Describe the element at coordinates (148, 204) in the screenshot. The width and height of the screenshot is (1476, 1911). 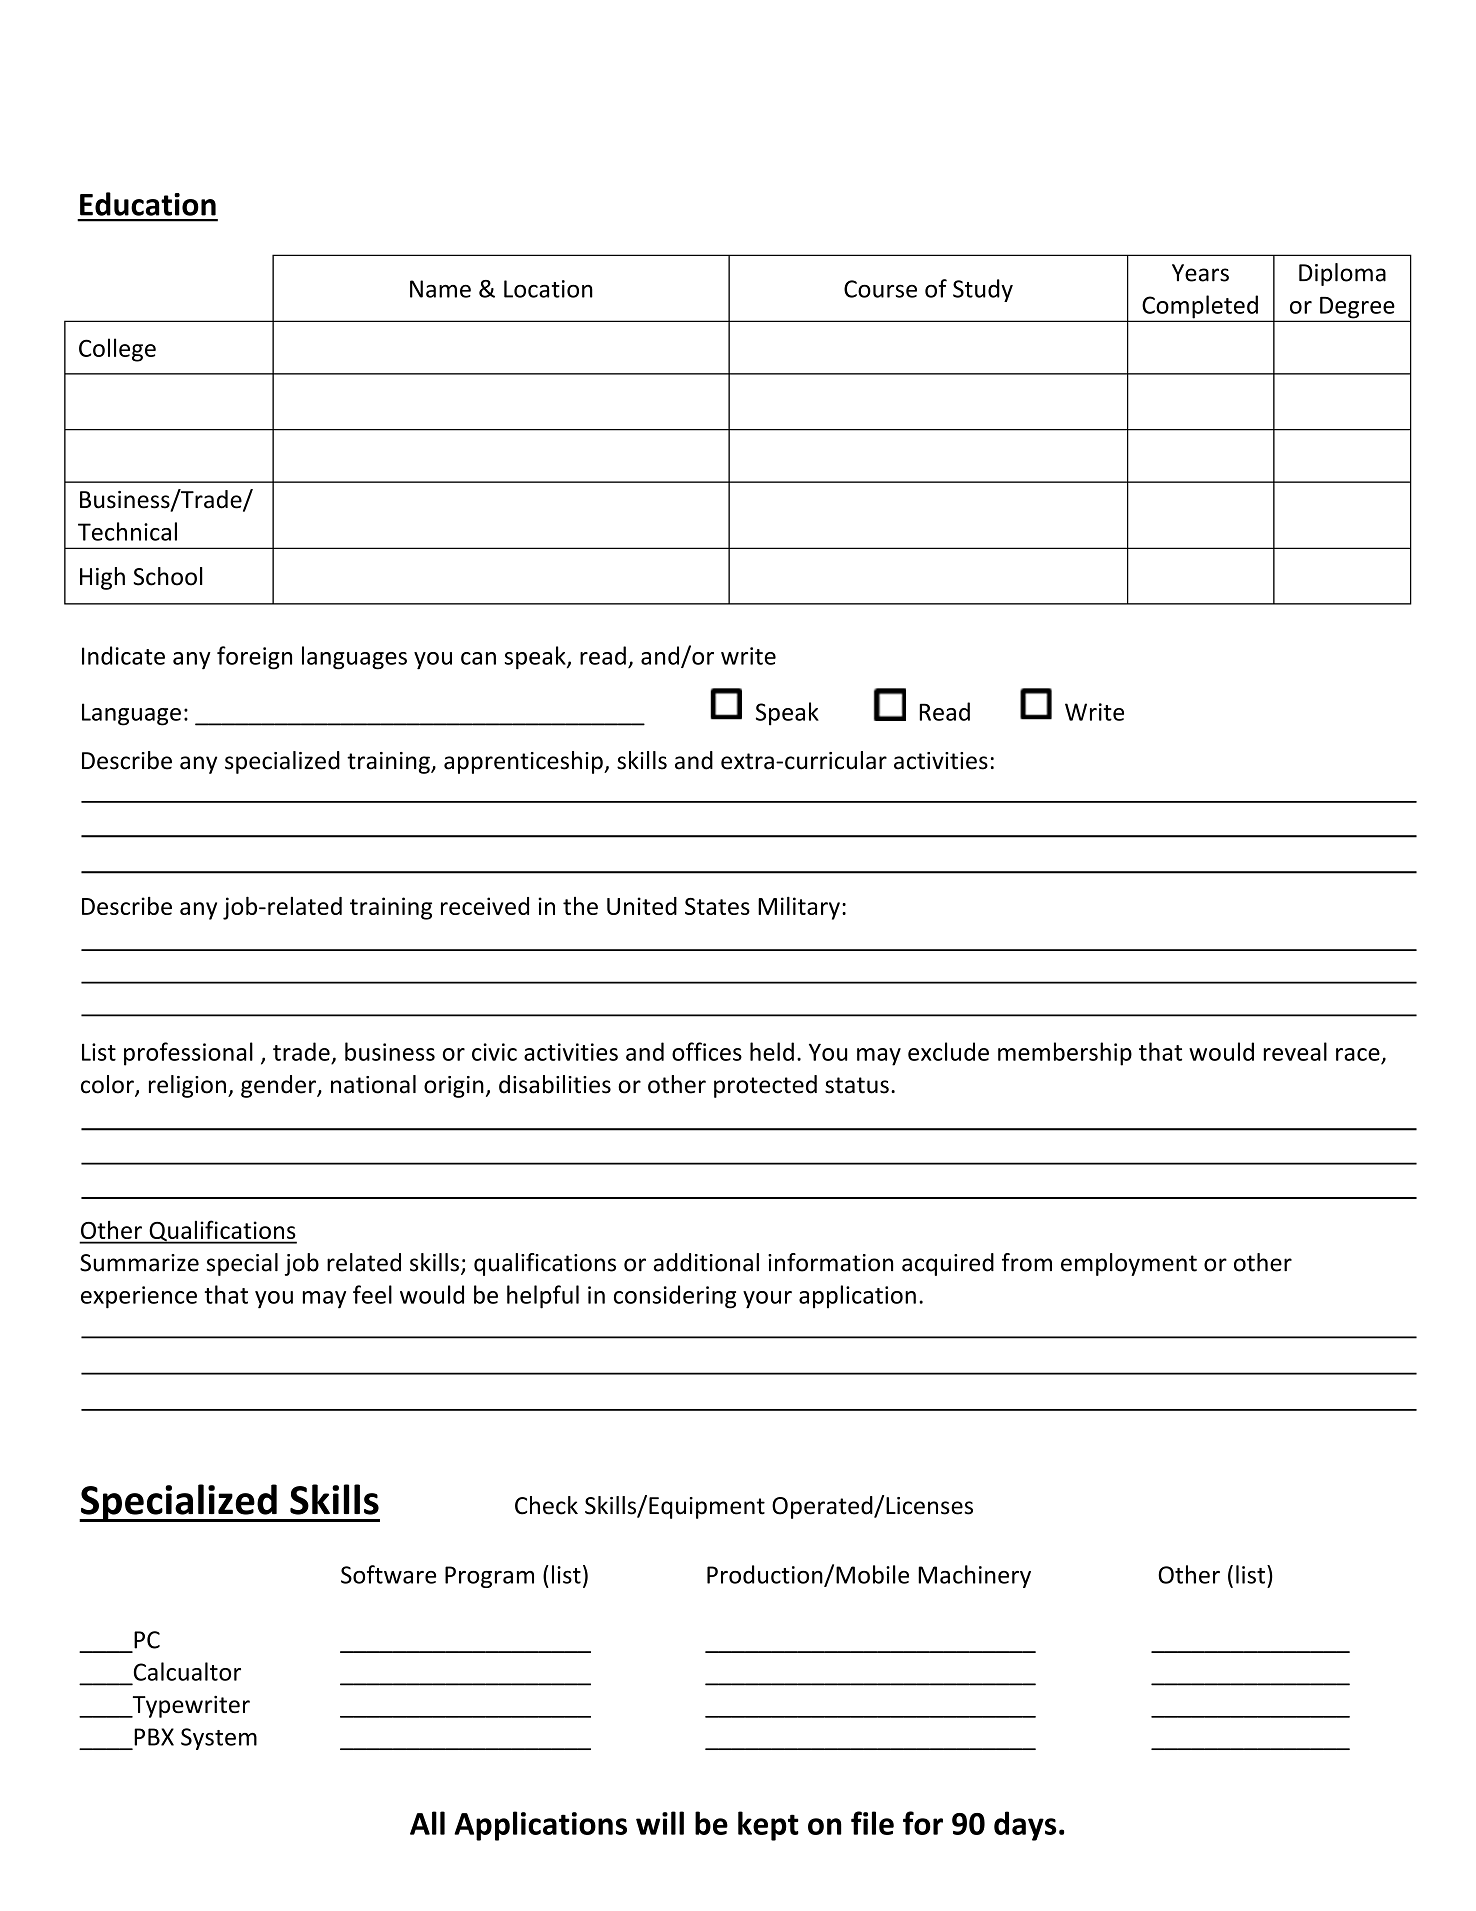
I see `Education` at that location.
